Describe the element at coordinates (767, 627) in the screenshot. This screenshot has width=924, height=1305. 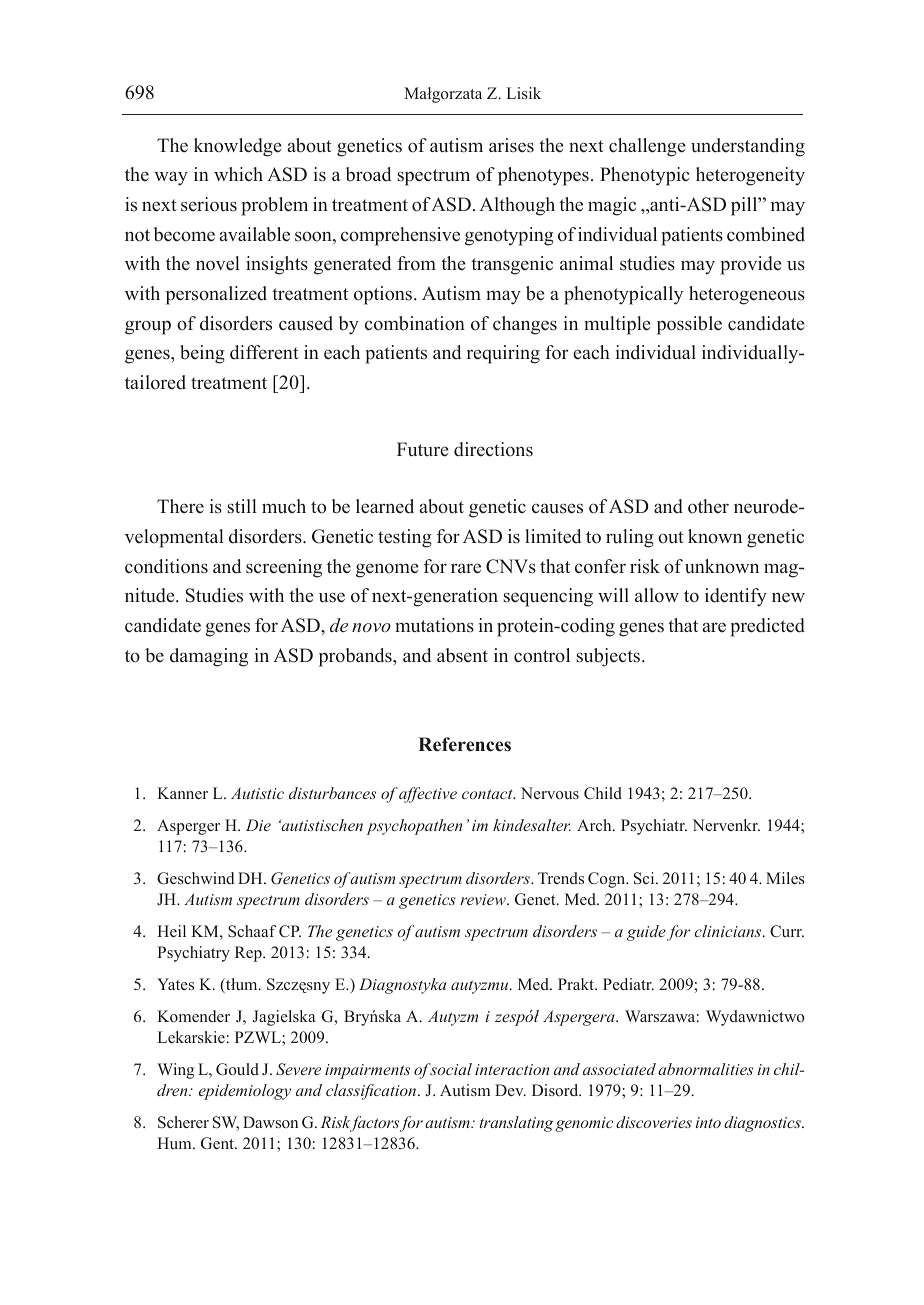
I see `predicted` at that location.
